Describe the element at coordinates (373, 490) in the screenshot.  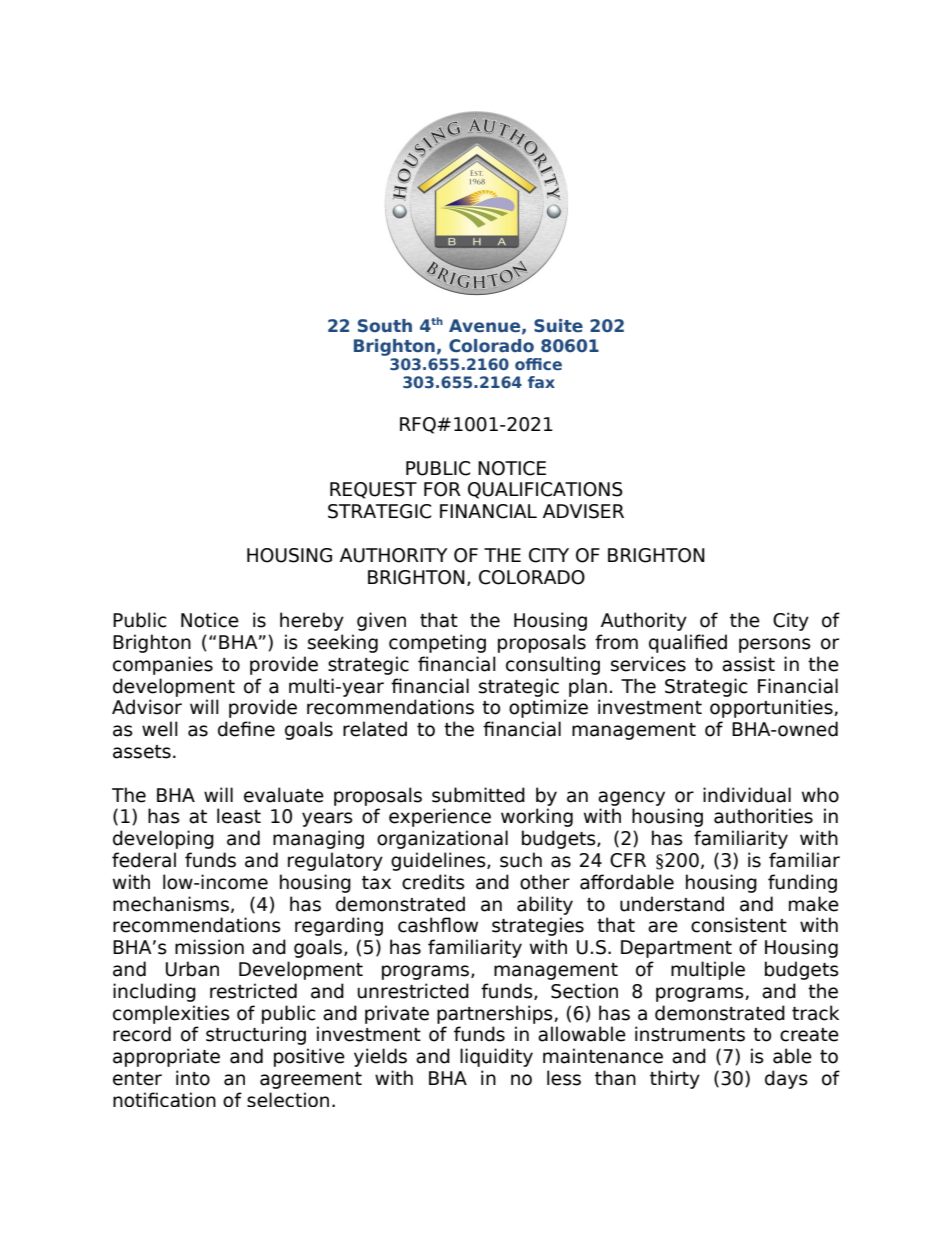
I see `REQUEST` at that location.
